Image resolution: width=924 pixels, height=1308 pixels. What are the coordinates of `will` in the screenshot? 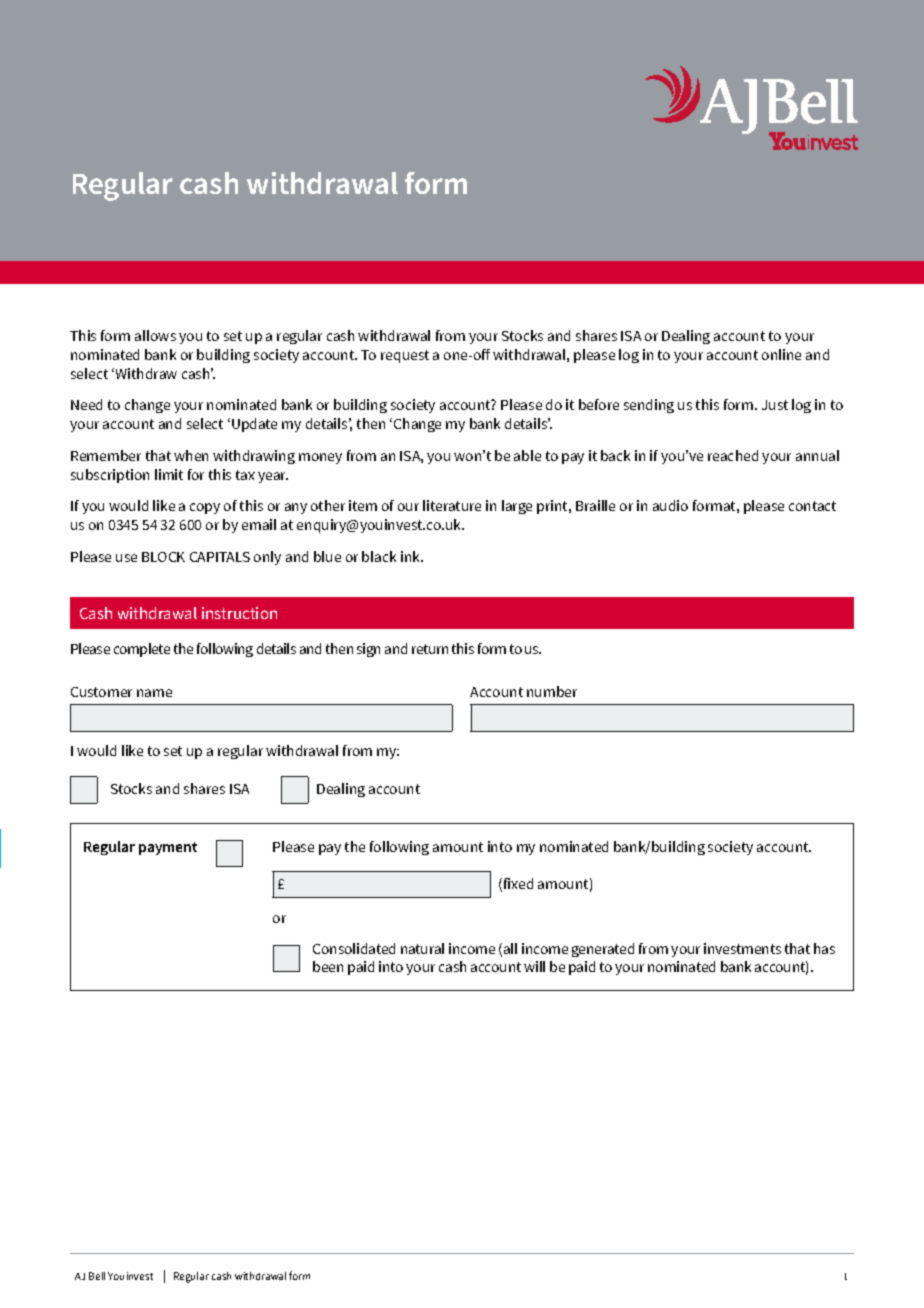 It's located at (534, 966).
